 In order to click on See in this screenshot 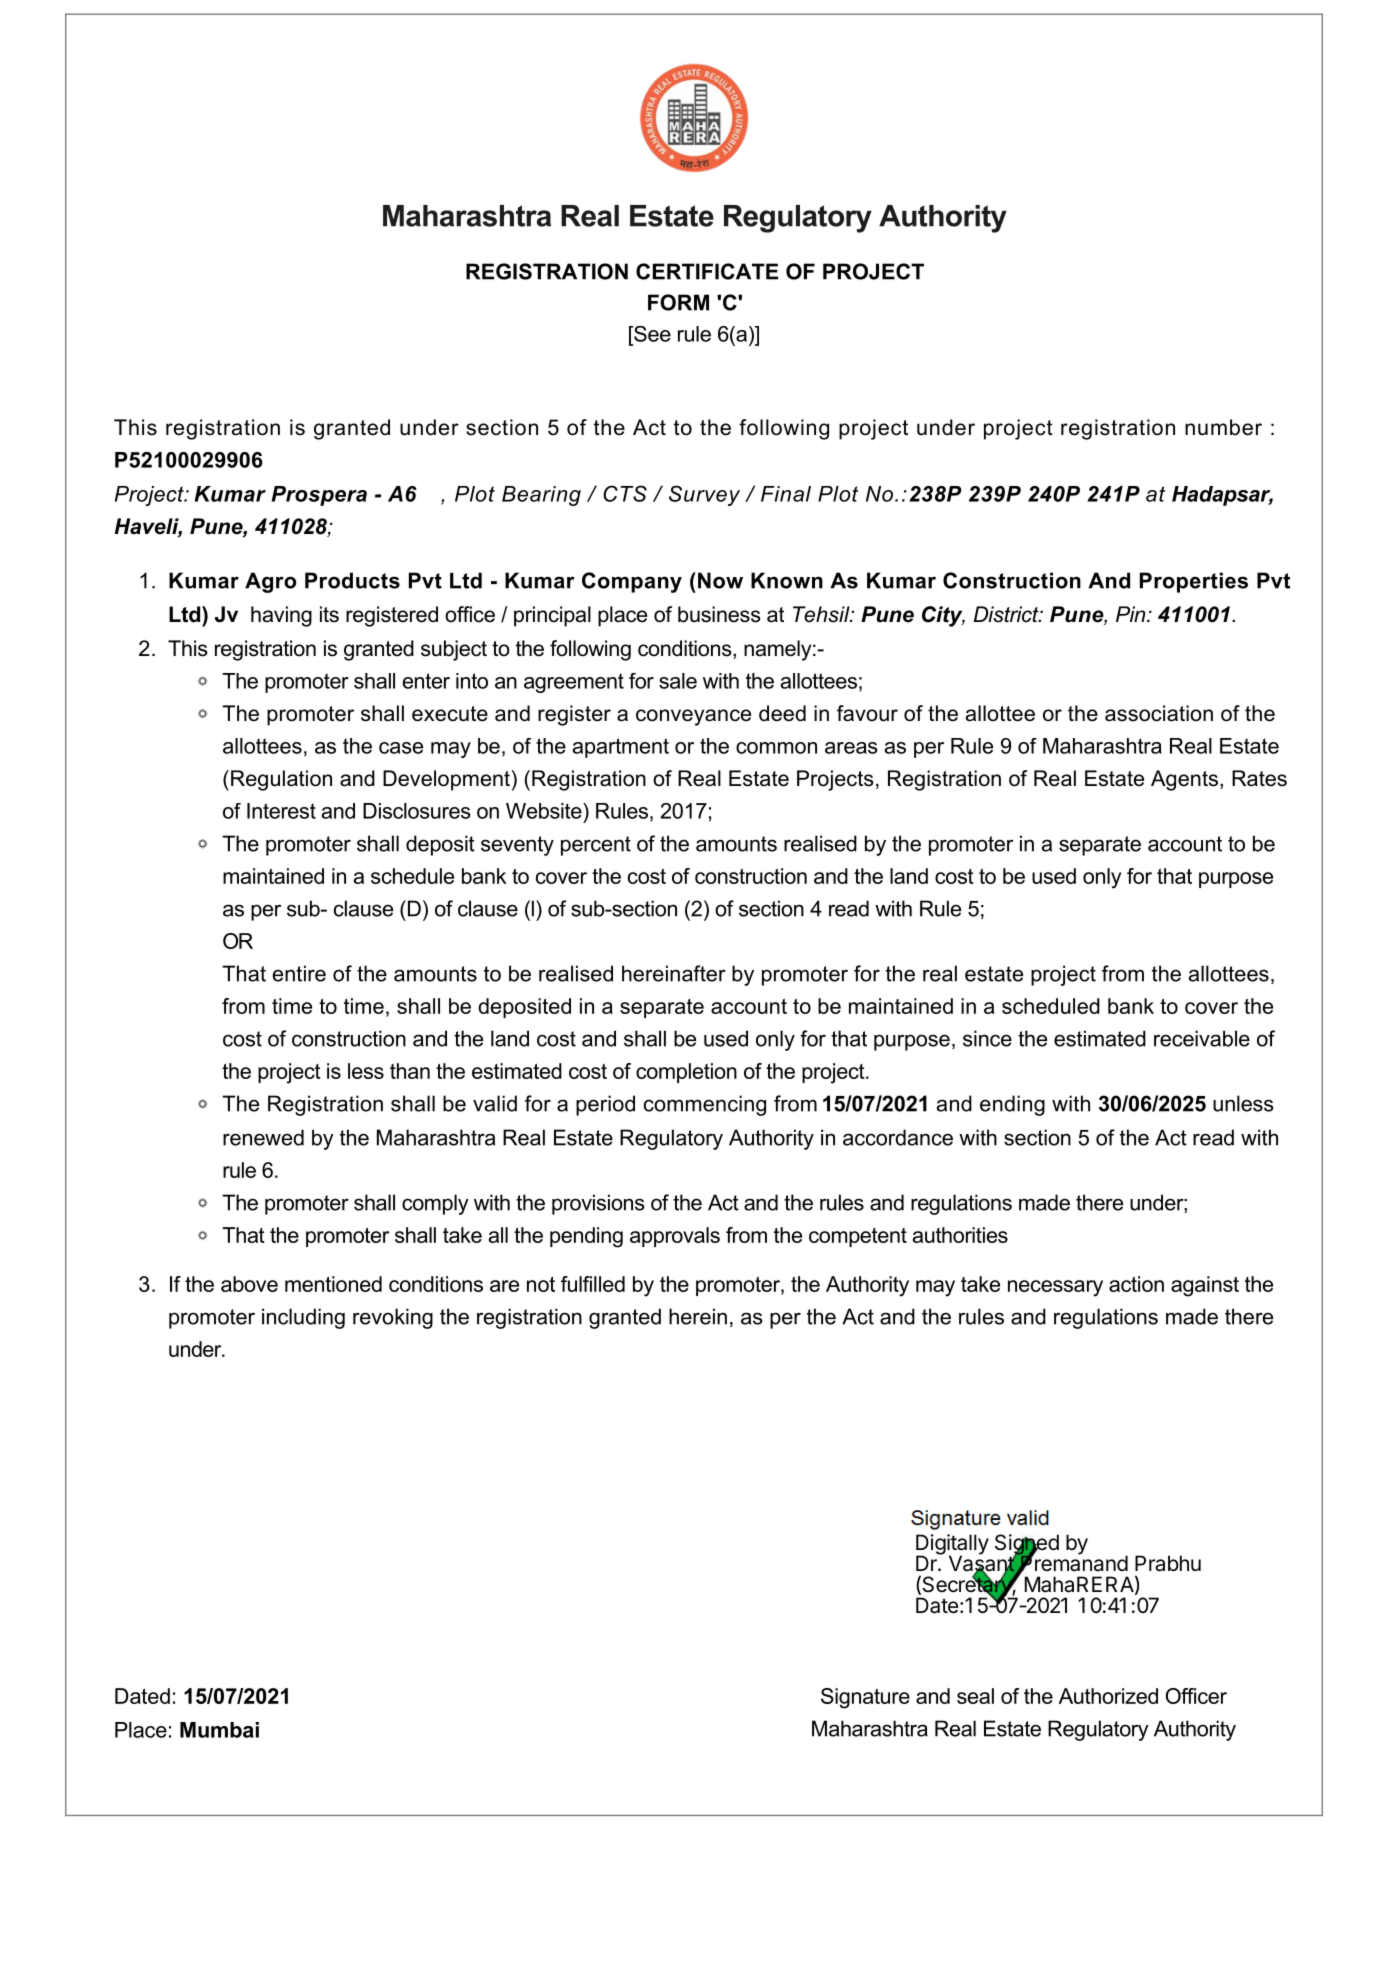, I will do `click(651, 334)`.
